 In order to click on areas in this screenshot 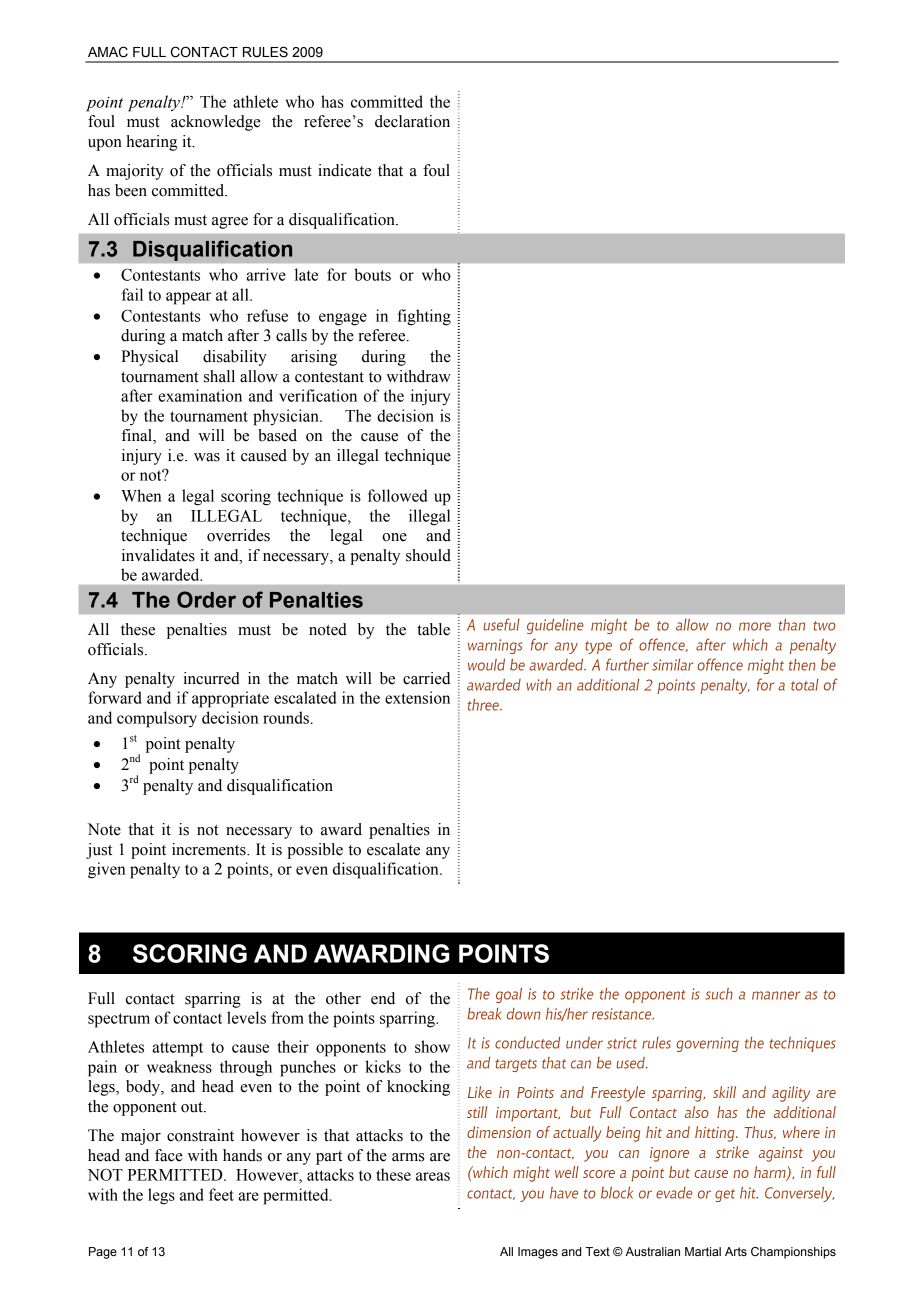, I will do `click(433, 1176)`.
